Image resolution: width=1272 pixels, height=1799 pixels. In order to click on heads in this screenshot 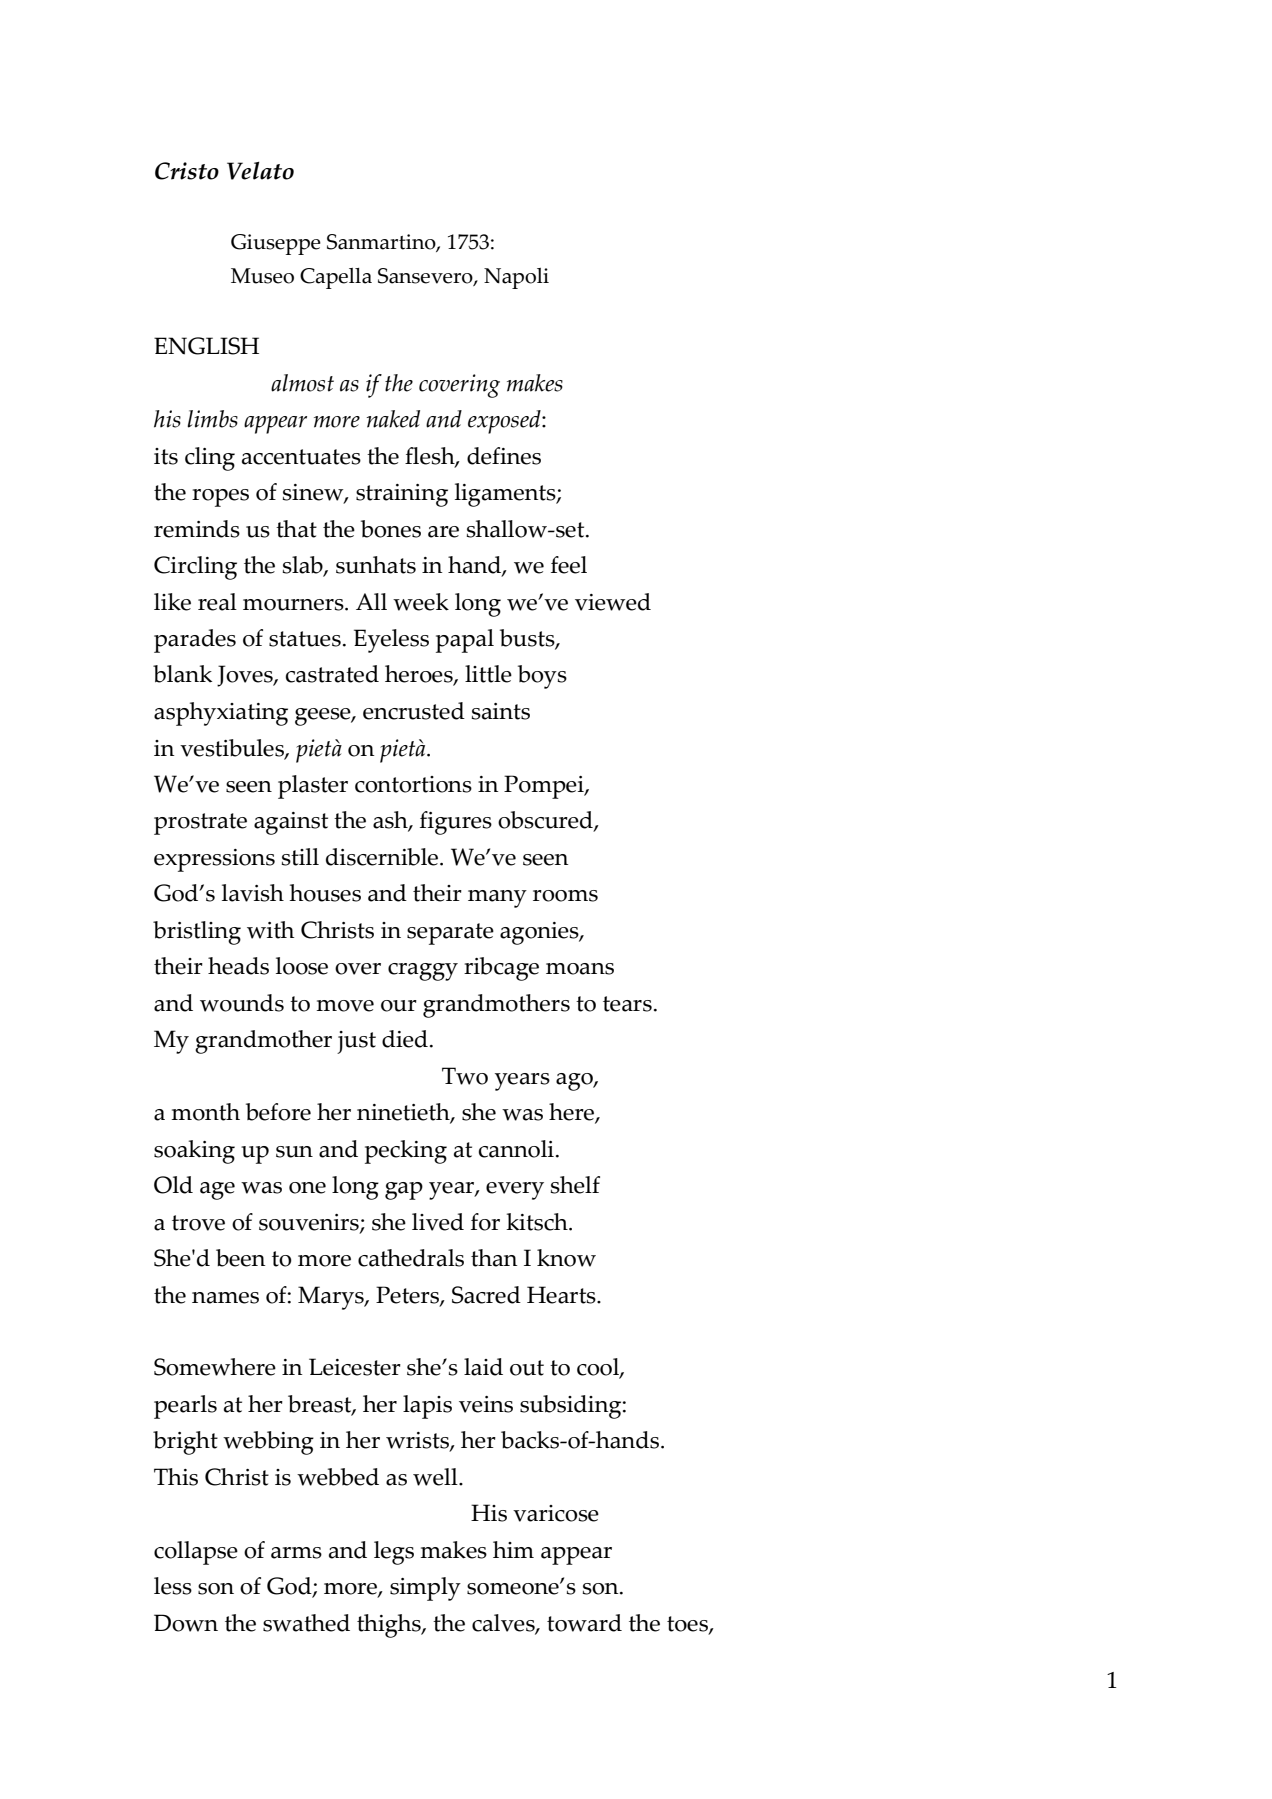, I will do `click(238, 966)`.
